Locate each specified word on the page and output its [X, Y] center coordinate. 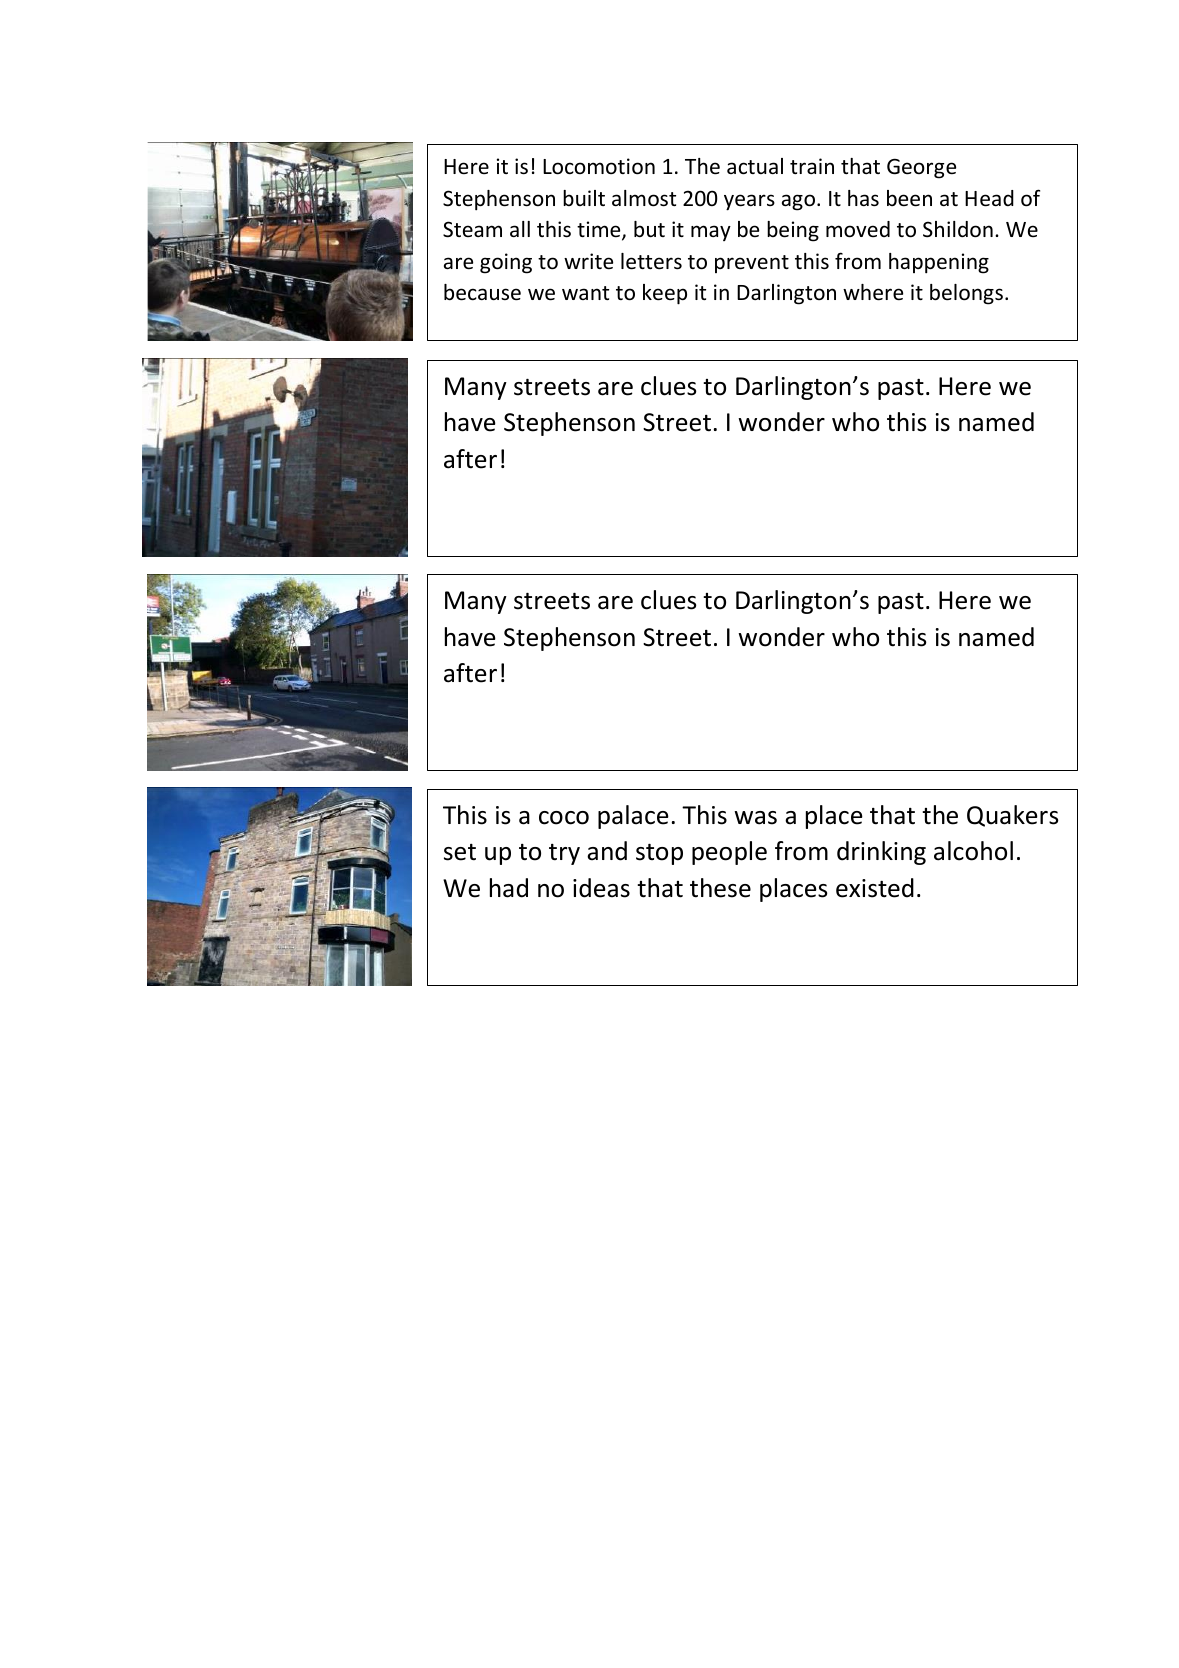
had [509, 888]
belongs [966, 294]
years [749, 202]
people [729, 853]
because [482, 292]
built [584, 198]
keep [665, 294]
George [921, 168]
